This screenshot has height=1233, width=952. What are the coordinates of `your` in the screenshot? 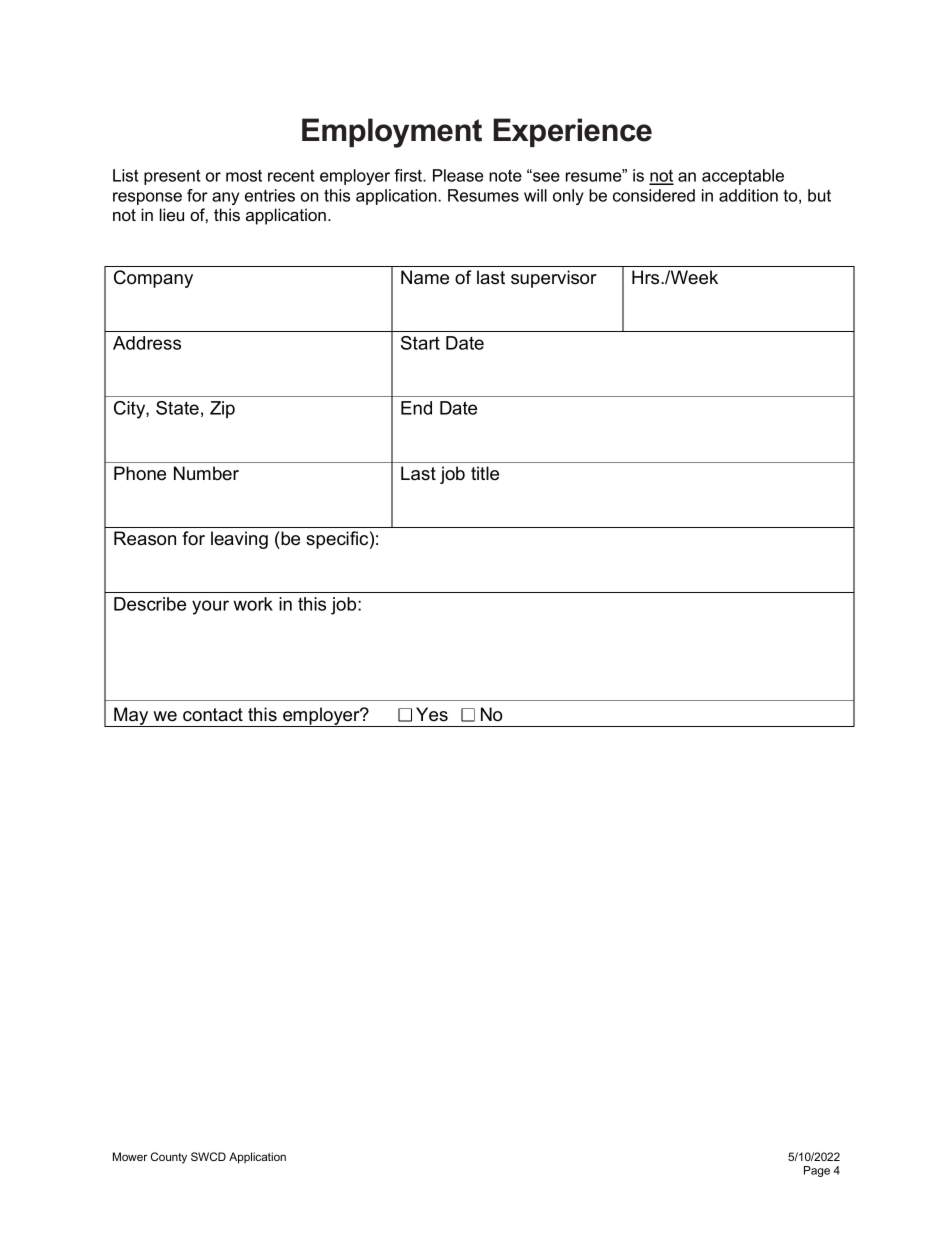 It's located at (210, 607).
